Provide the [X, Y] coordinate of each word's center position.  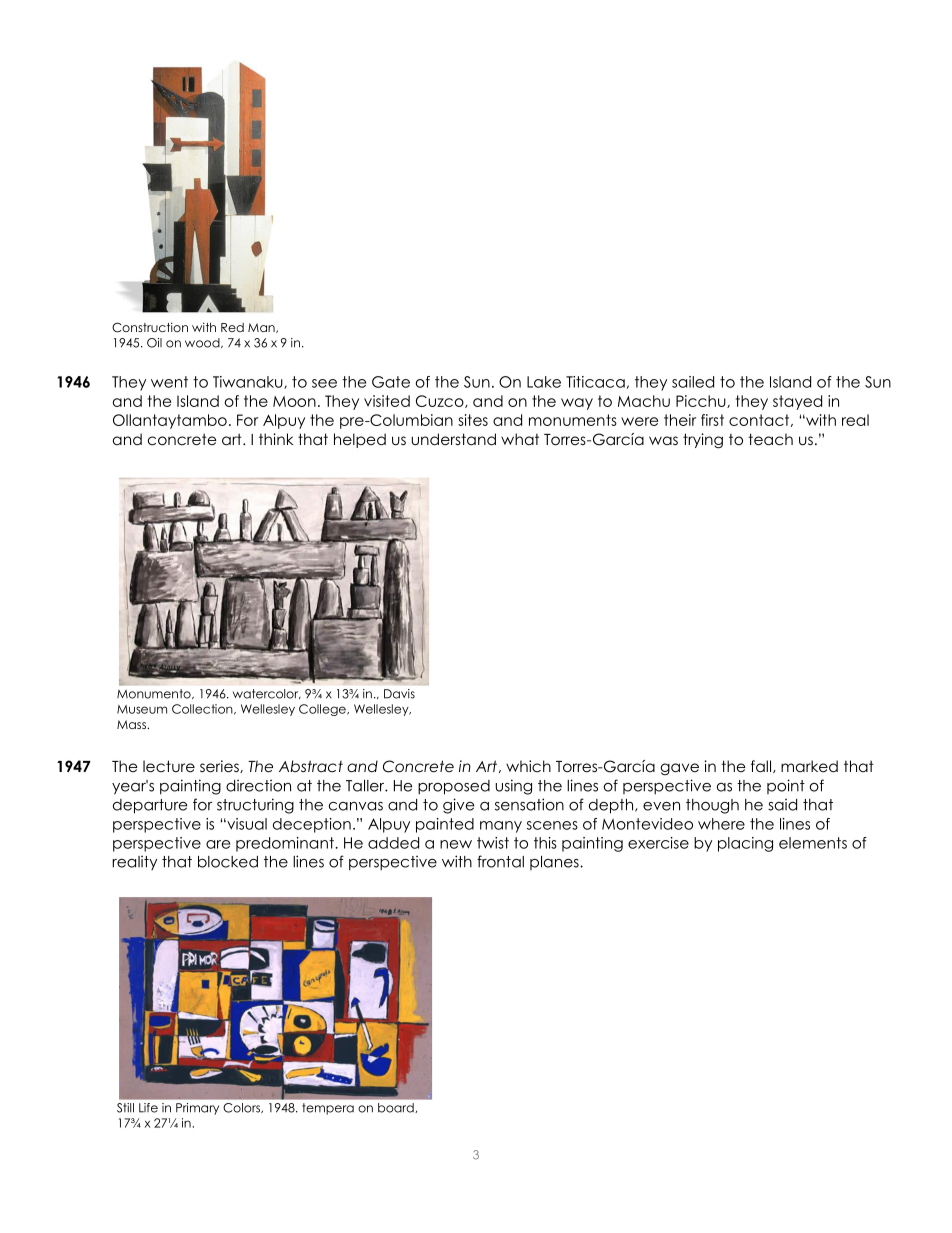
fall [762, 766]
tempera [328, 1109]
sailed [693, 382]
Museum [142, 709]
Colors [242, 1108]
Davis [399, 694]
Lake [544, 382]
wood [203, 343]
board [397, 1108]
